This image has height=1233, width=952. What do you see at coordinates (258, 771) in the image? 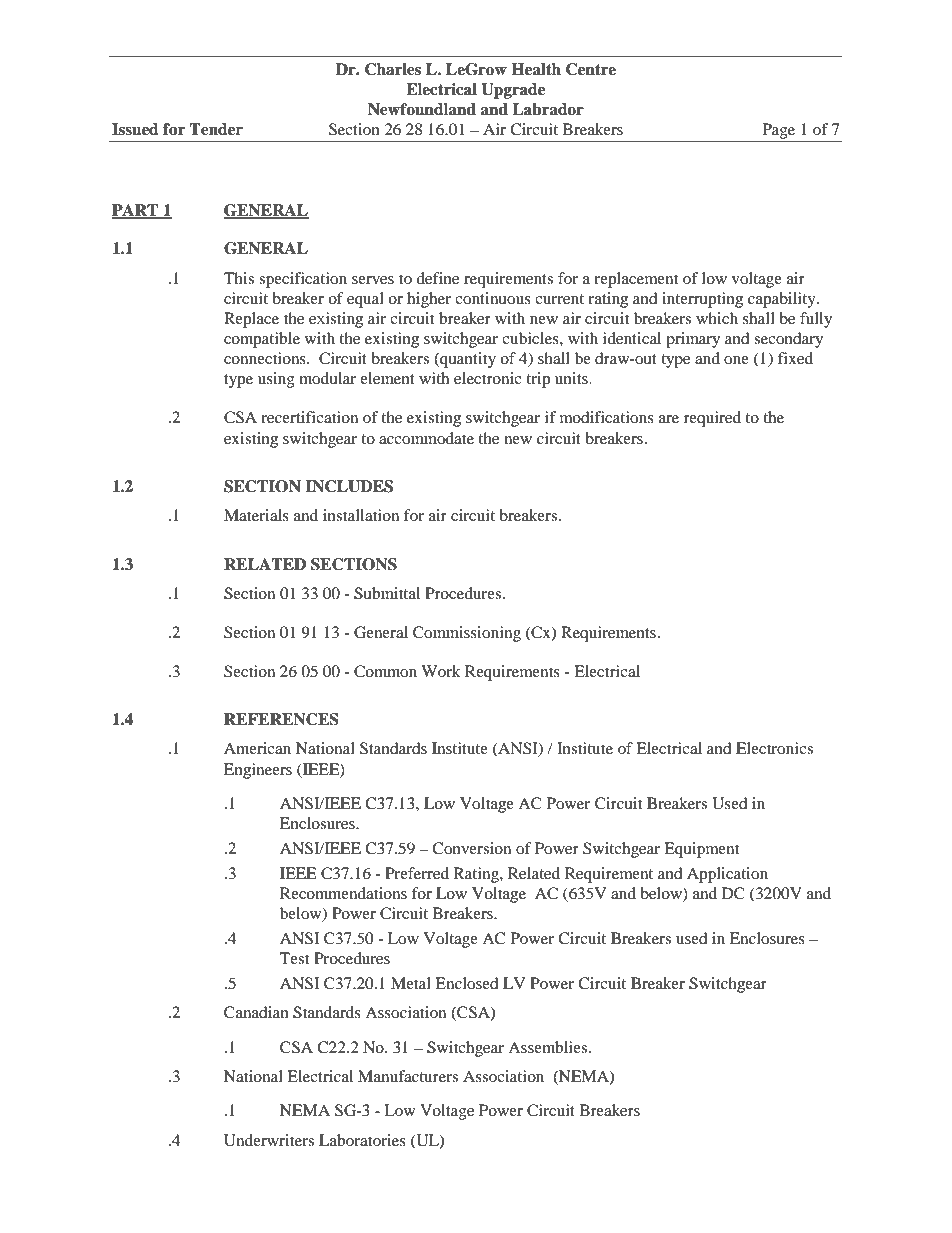
I see `Engineers` at bounding box center [258, 771].
